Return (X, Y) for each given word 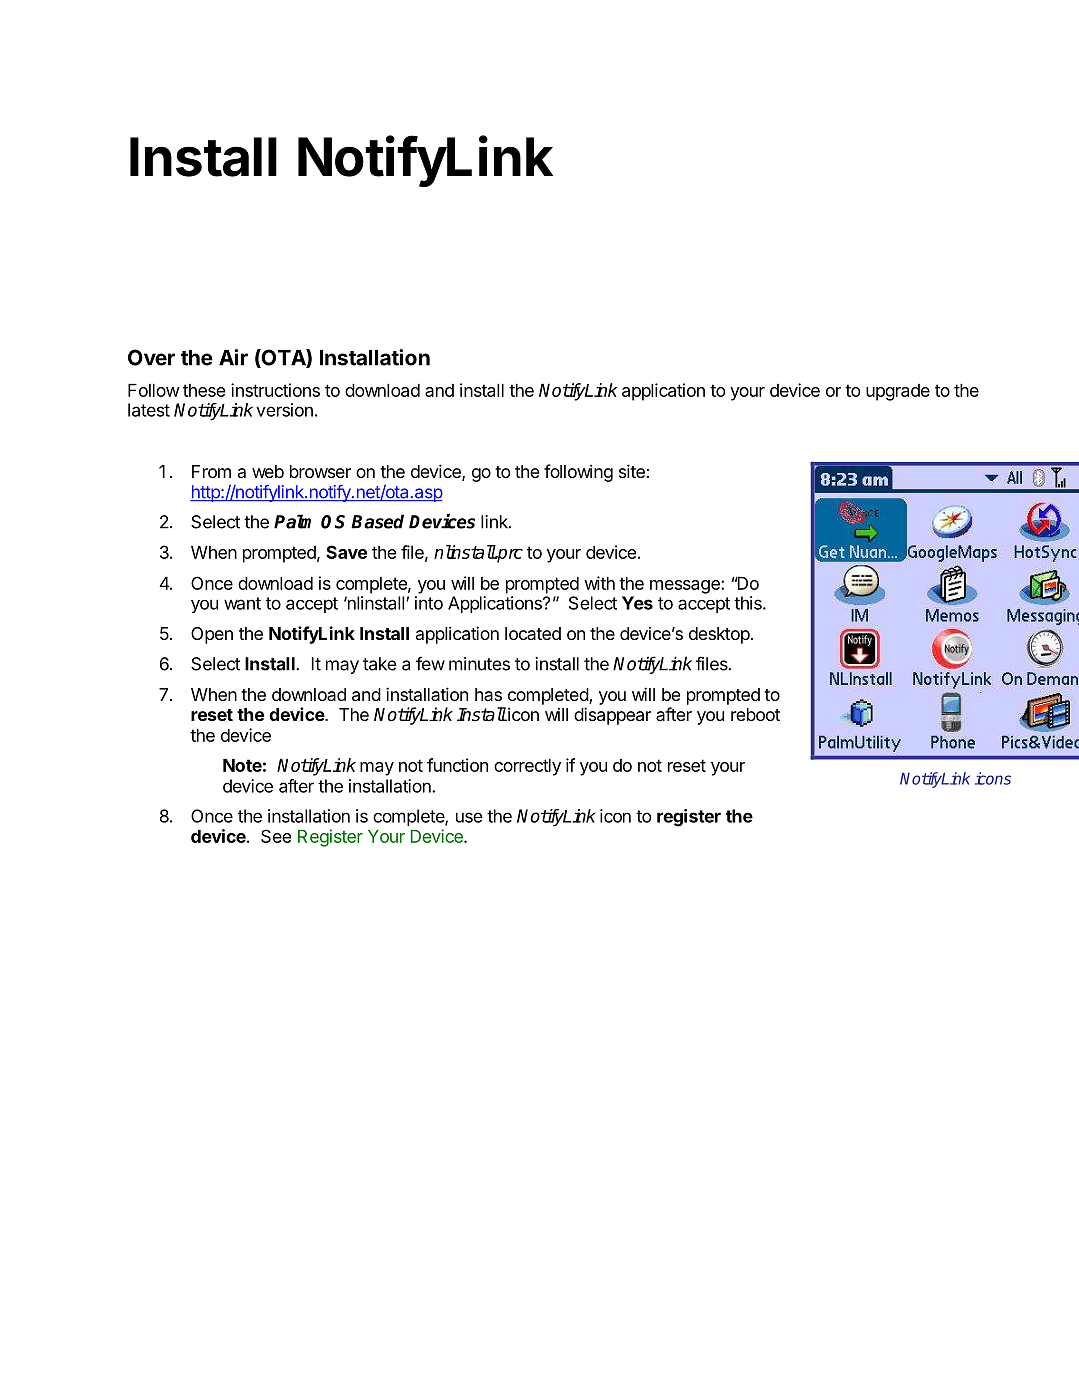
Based (377, 521)
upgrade (898, 392)
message (686, 587)
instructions (275, 390)
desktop (719, 635)
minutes (479, 664)
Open (212, 635)
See (276, 836)
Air (233, 357)
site (632, 471)
